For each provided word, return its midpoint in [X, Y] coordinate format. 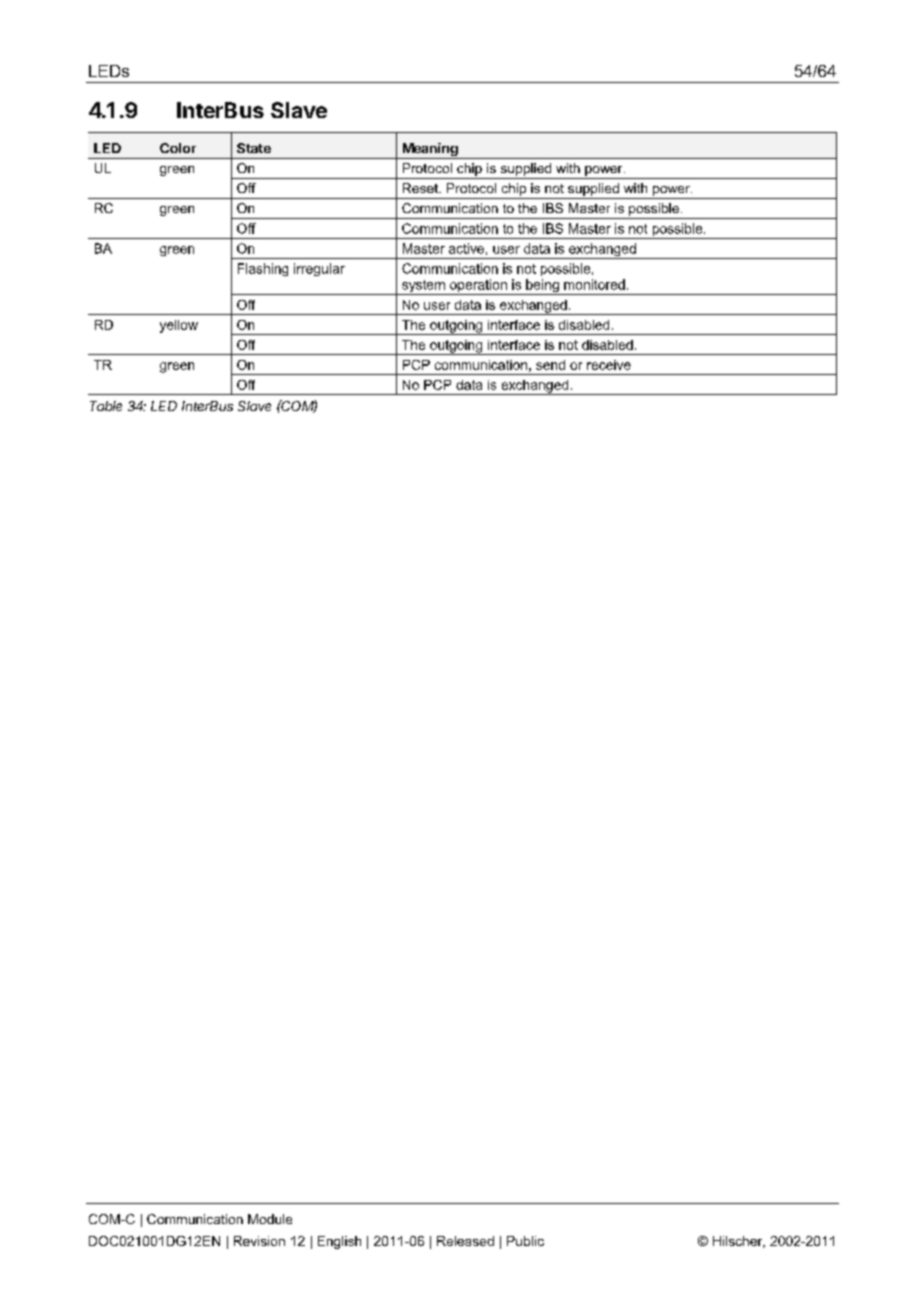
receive [609, 365]
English [339, 1242]
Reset [421, 188]
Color [178, 148]
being [542, 287]
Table [106, 406]
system [423, 287]
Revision [259, 1241]
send [550, 365]
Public [525, 1241]
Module [270, 1219]
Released [465, 1241]
